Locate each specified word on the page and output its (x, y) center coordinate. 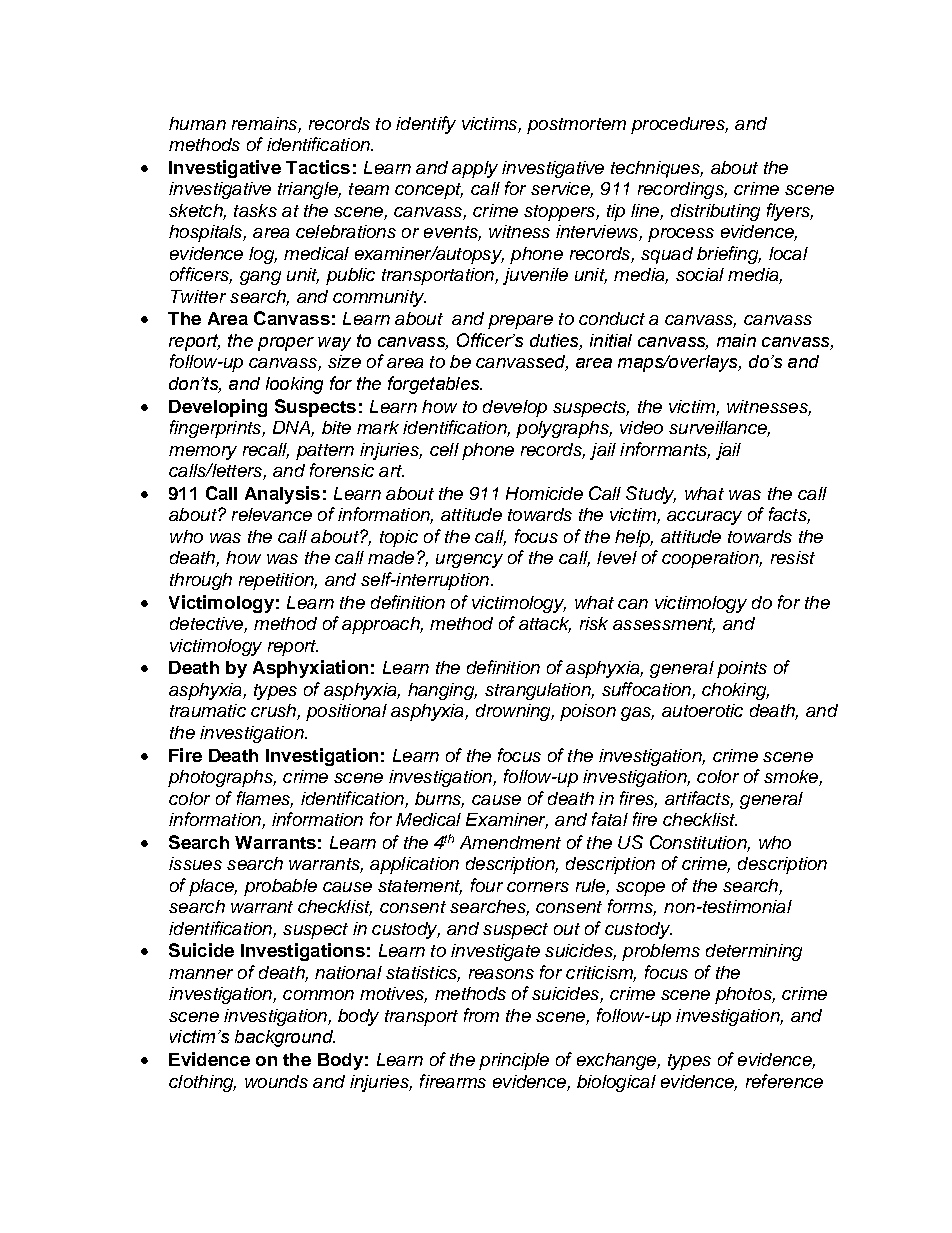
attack (545, 625)
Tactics (318, 167)
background (285, 1038)
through (201, 581)
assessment (664, 625)
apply (475, 169)
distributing (715, 212)
